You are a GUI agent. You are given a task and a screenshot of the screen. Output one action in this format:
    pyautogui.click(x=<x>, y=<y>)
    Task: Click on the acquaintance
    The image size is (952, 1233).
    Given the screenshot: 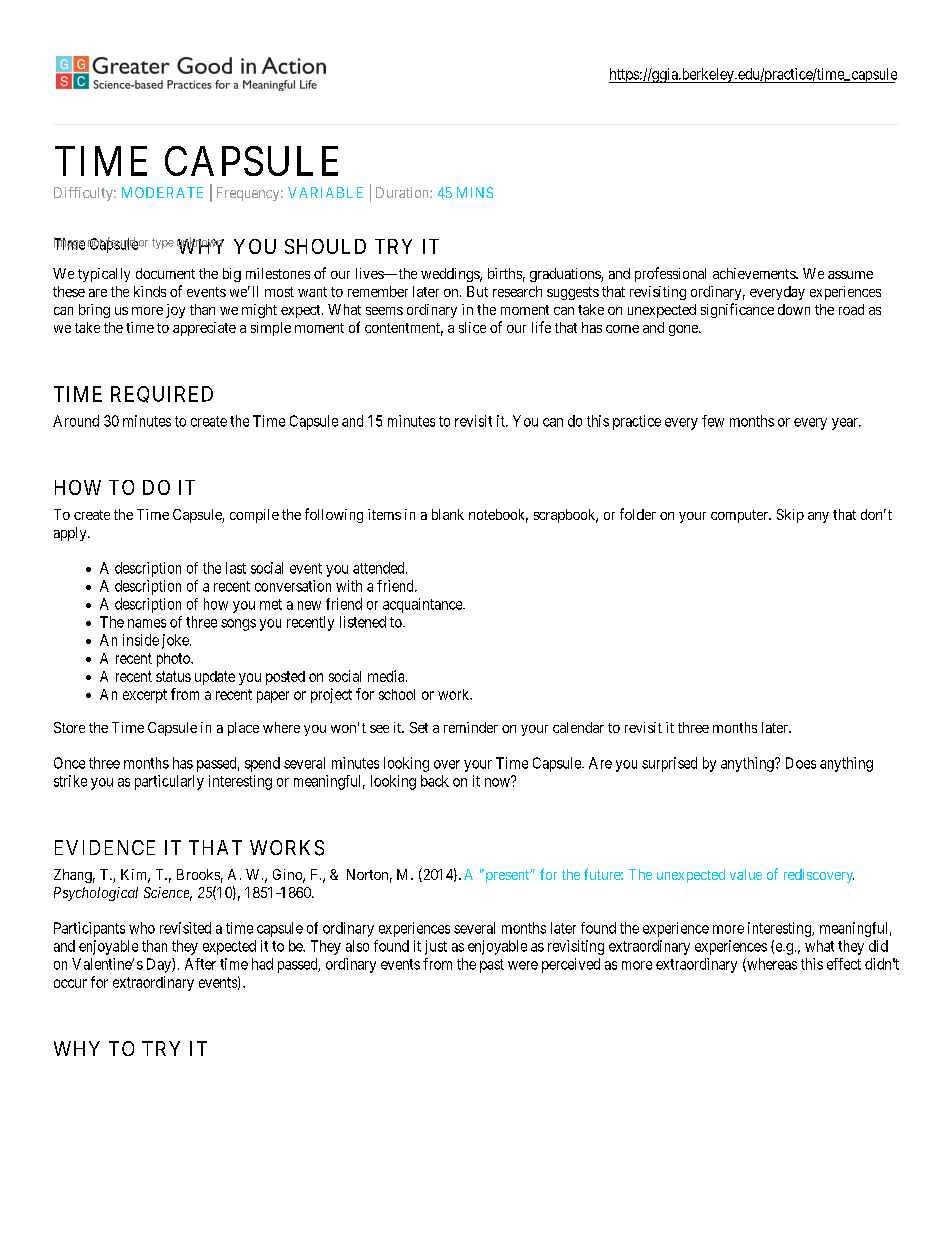 What is the action you would take?
    pyautogui.click(x=423, y=605)
